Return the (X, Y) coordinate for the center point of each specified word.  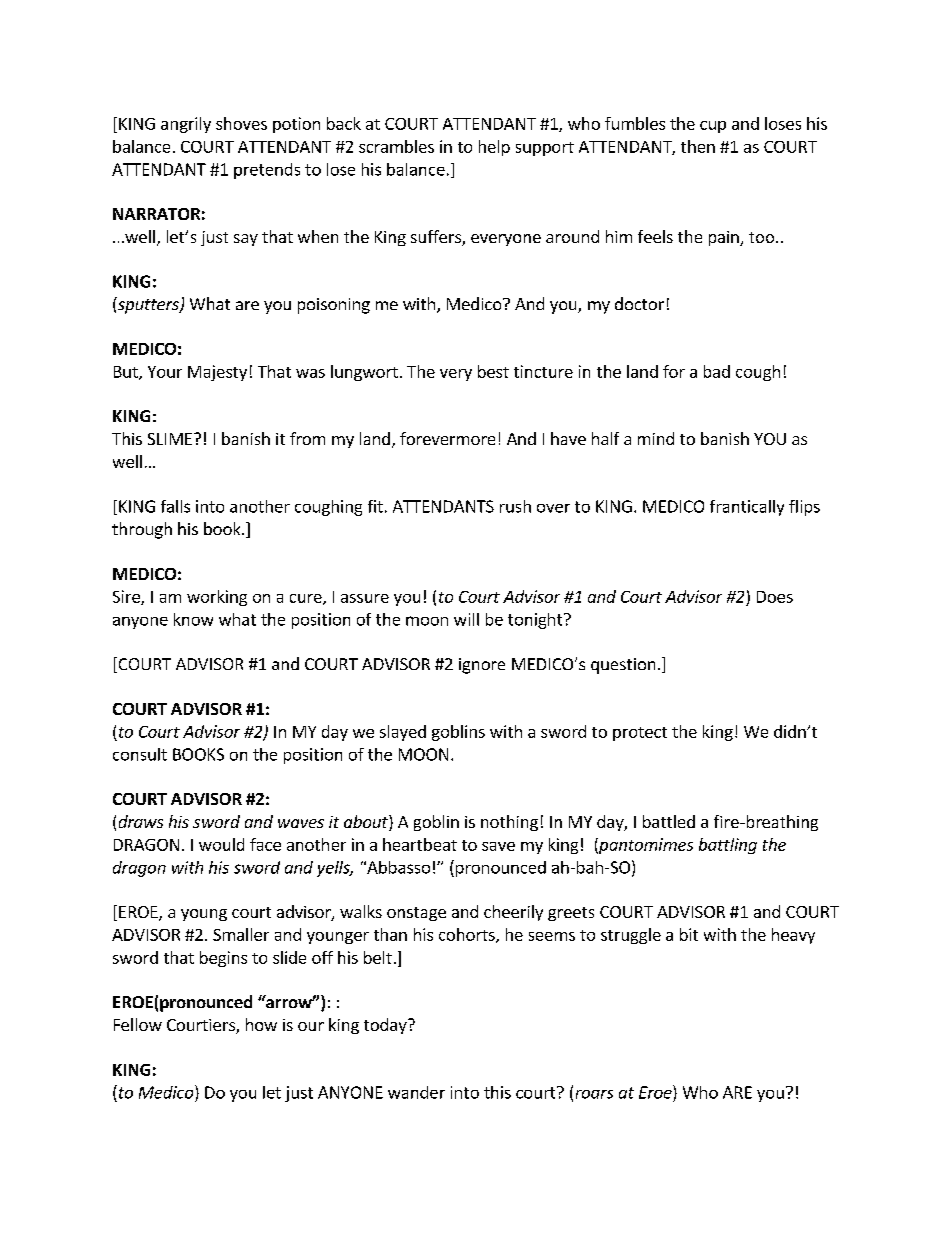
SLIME (170, 439)
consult (140, 754)
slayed (403, 733)
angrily (186, 125)
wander (416, 1092)
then (698, 146)
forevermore (447, 438)
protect (640, 734)
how (261, 1024)
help (494, 148)
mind (656, 438)
